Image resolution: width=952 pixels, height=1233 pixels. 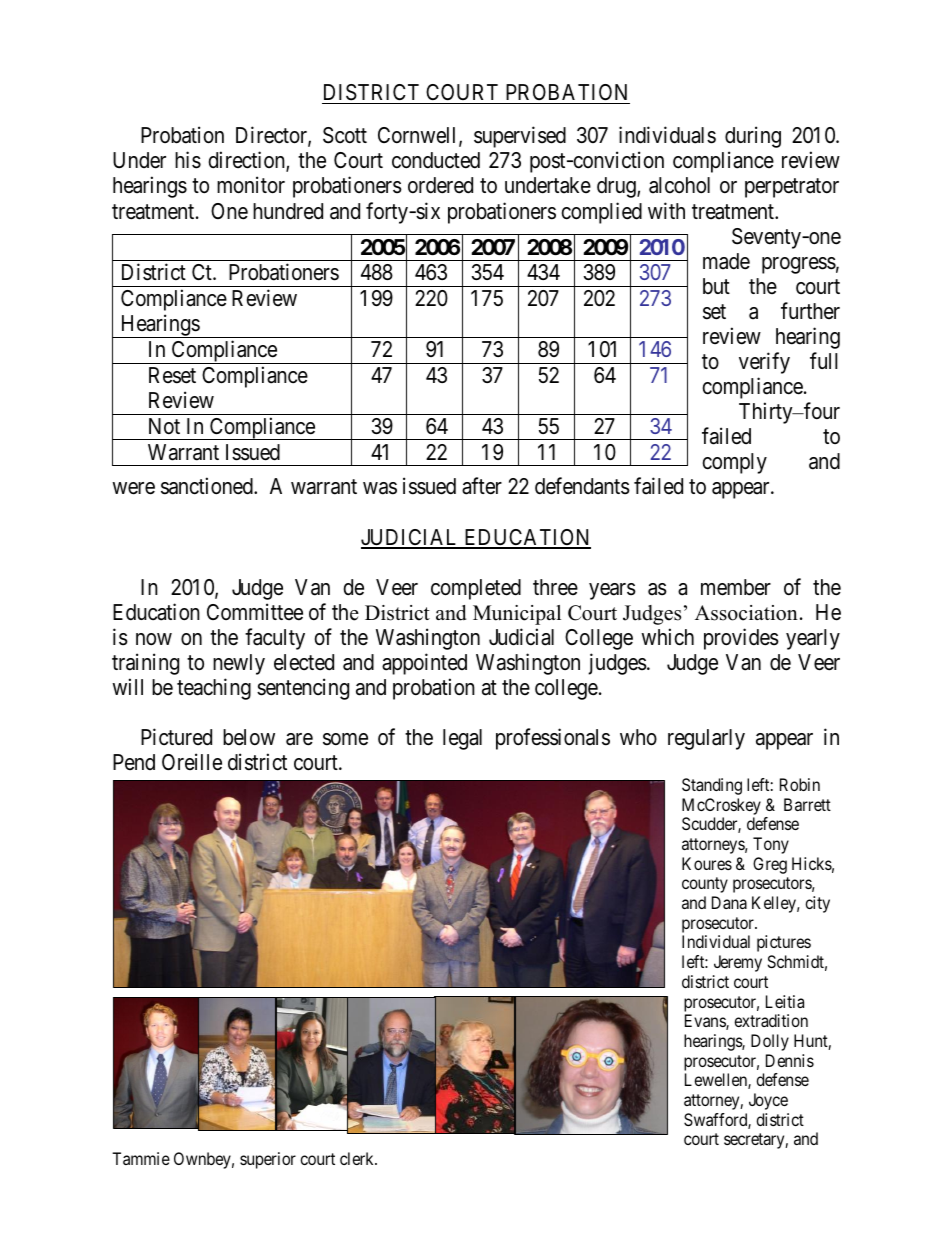 I want to click on provides, so click(x=741, y=639).
